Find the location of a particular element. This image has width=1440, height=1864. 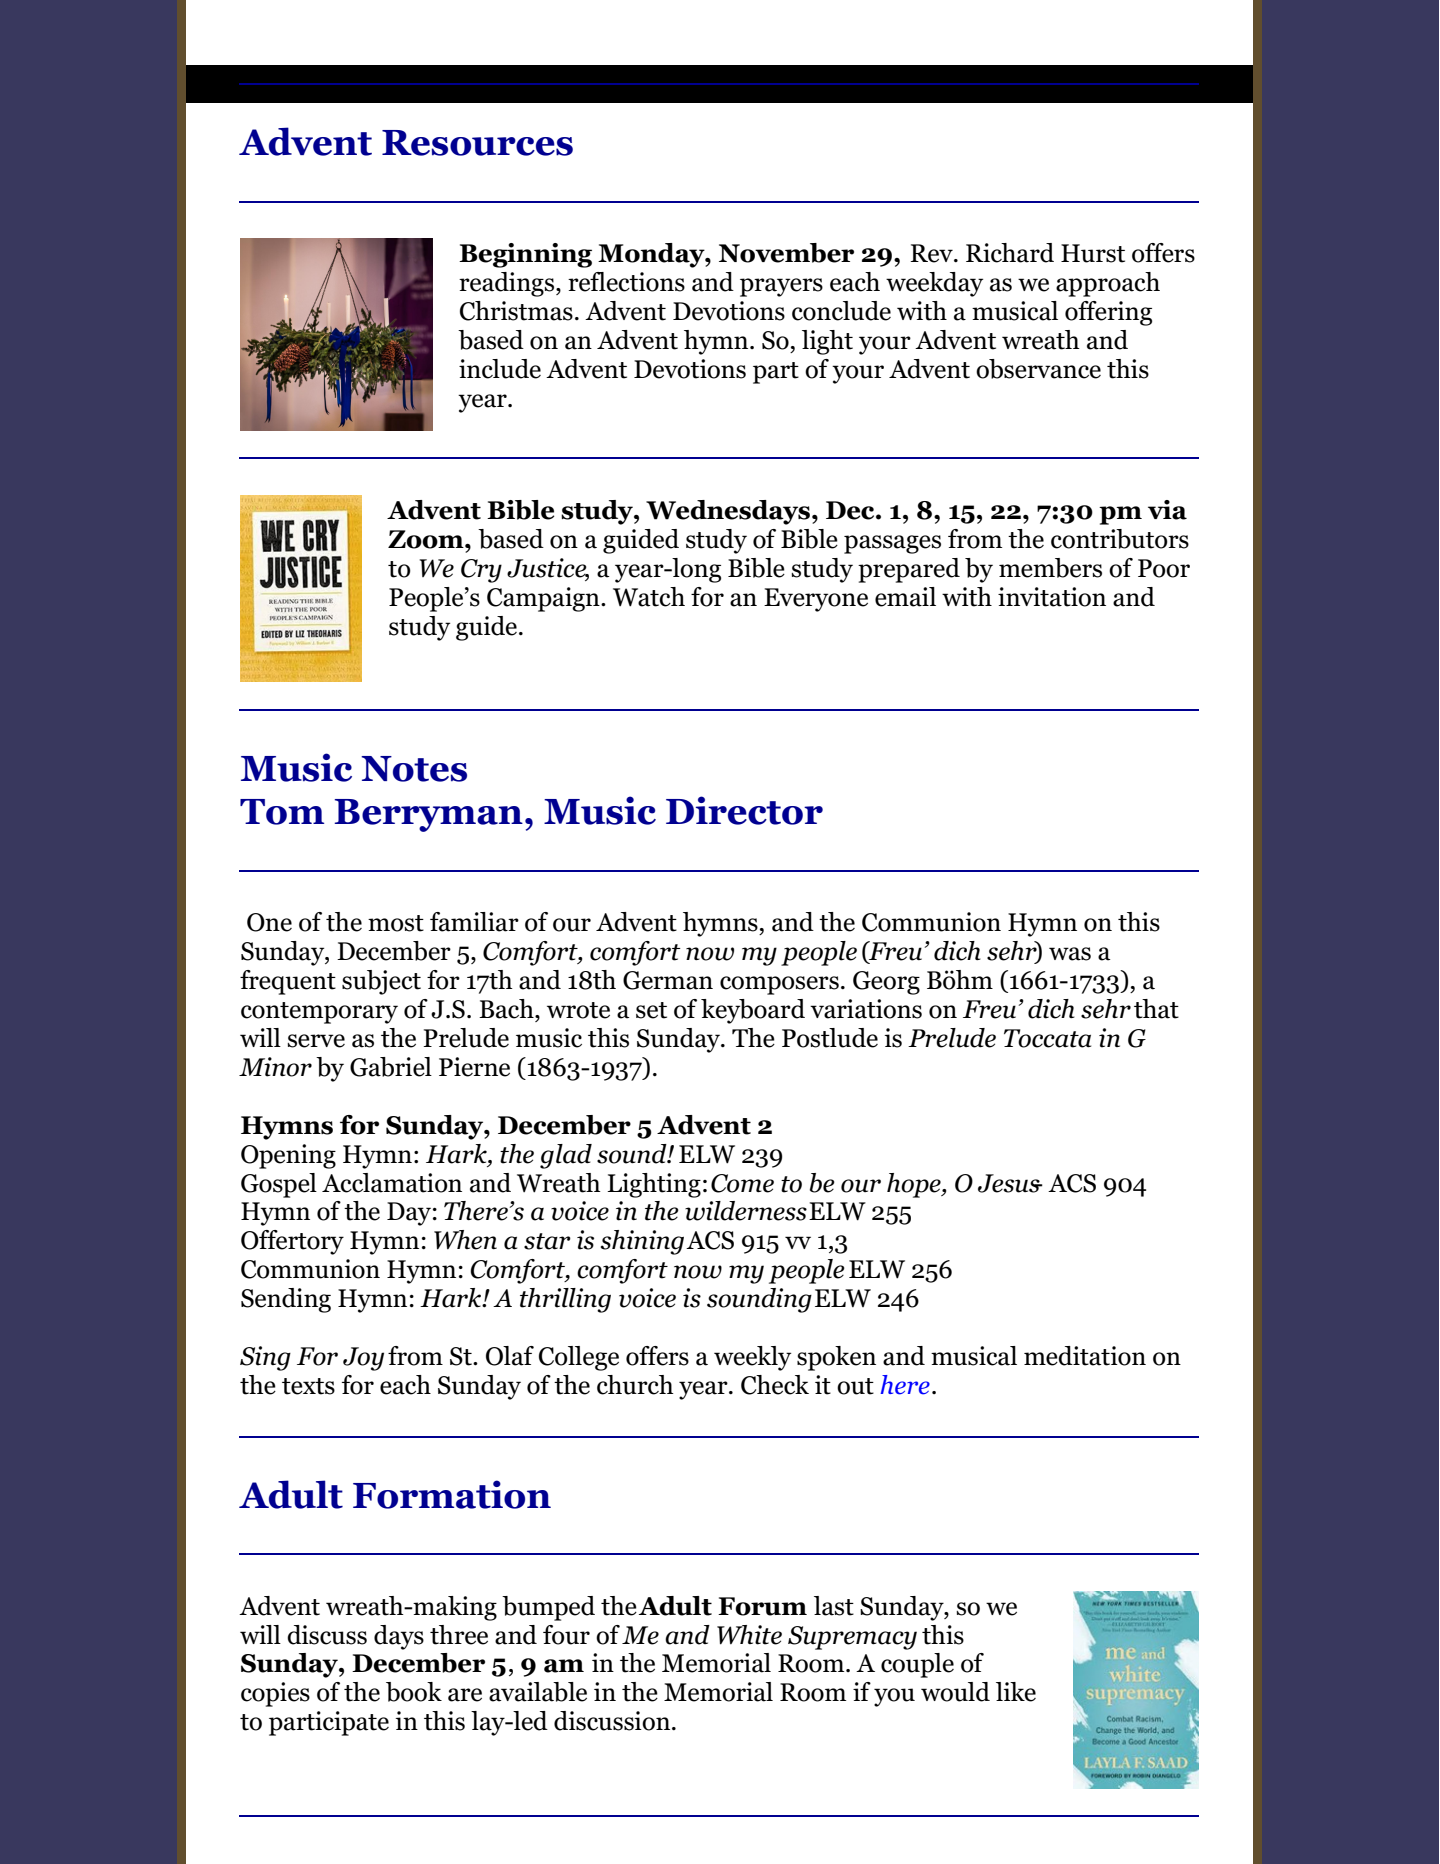

was is located at coordinates (1070, 954).
